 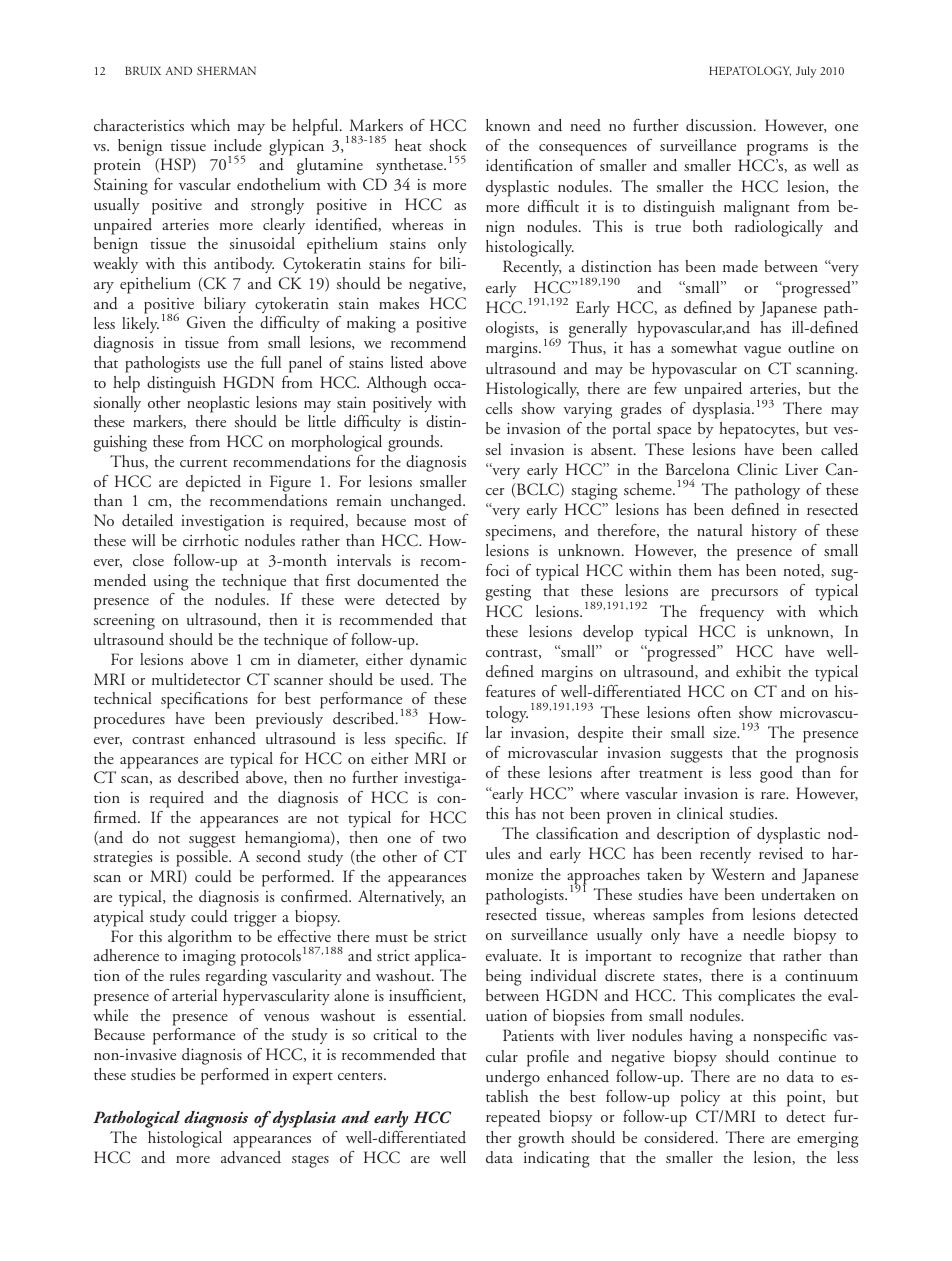 I want to click on shock, so click(x=448, y=145).
